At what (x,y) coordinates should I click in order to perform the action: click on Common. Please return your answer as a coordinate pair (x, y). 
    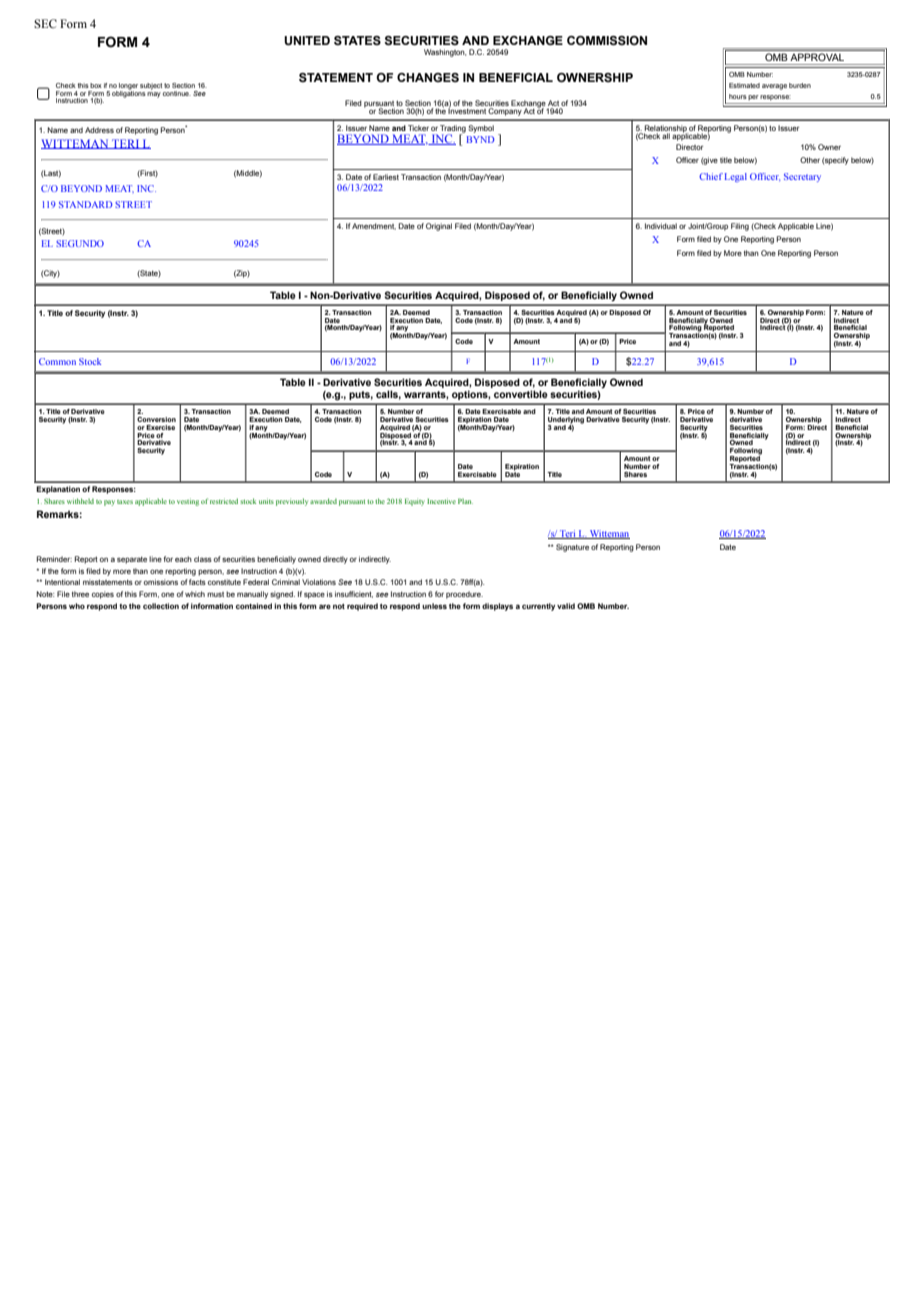
    Looking at the image, I should click on (57, 361).
